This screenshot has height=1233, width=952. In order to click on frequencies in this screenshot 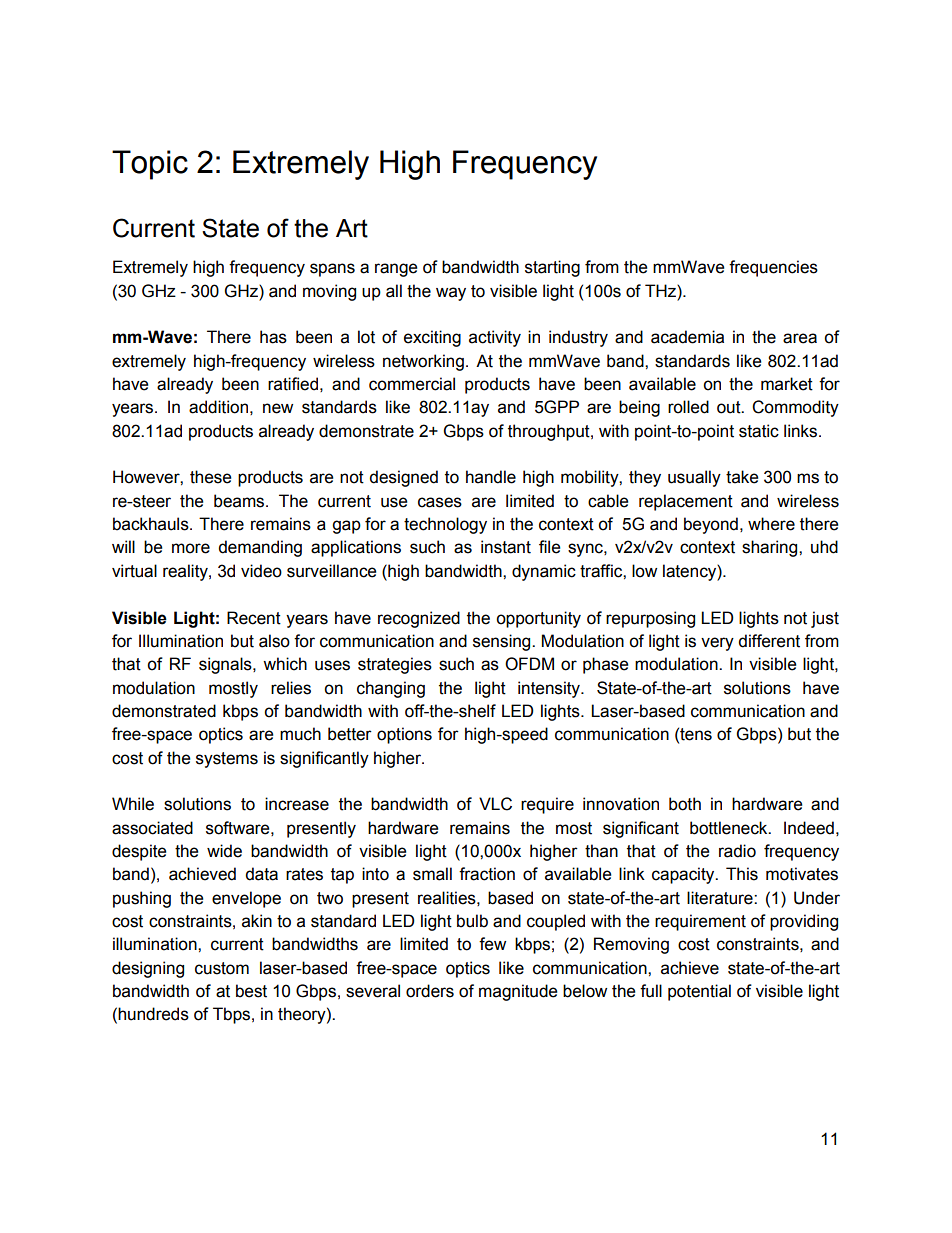, I will do `click(773, 268)`.
